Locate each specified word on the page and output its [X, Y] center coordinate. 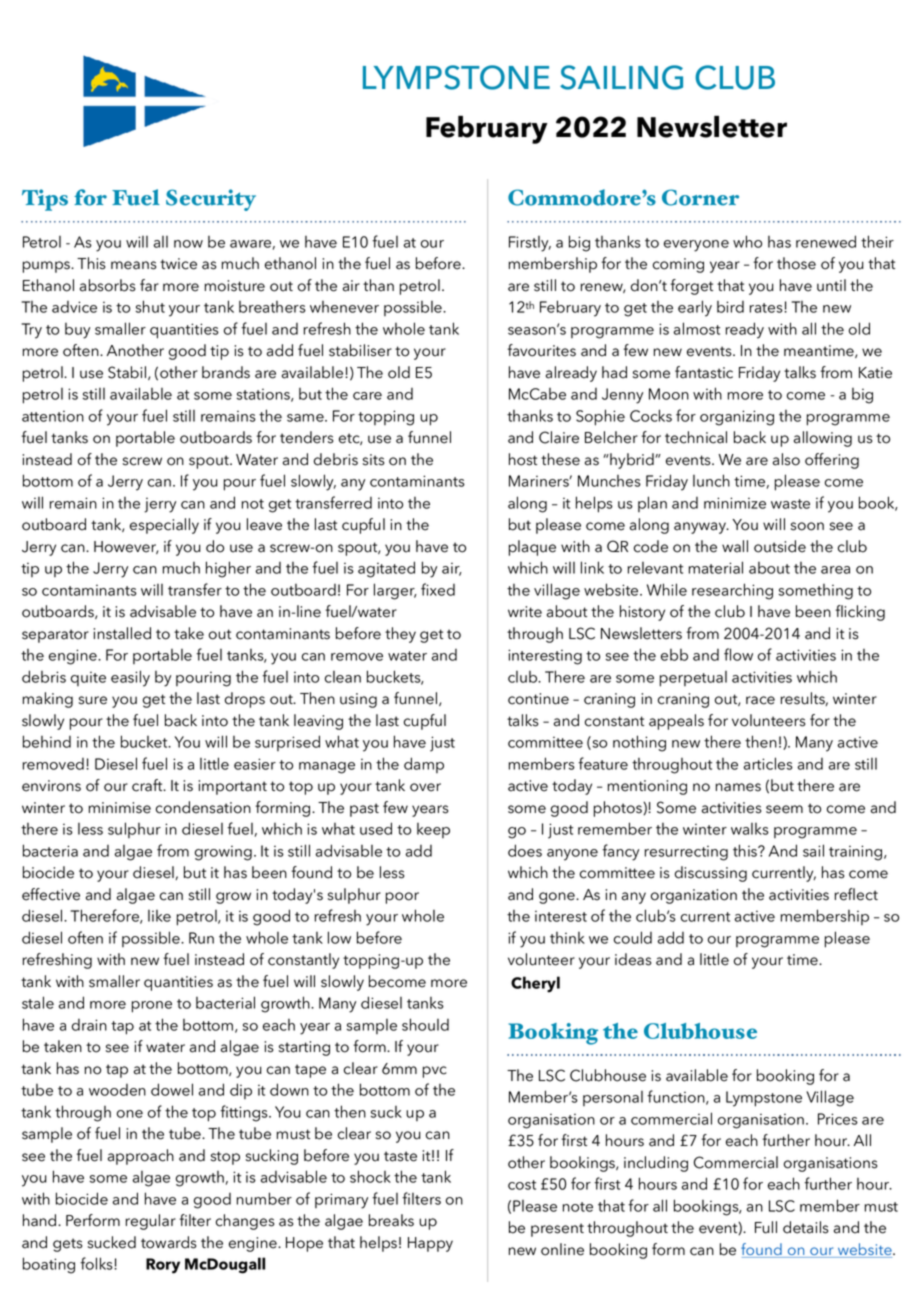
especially [164, 526]
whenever [344, 307]
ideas [633, 959]
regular [150, 1222]
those [796, 263]
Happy [430, 1244]
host [523, 459]
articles [768, 763]
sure [93, 700]
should [425, 1024]
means [133, 265]
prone [152, 1007]
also [786, 459]
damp [424, 765]
